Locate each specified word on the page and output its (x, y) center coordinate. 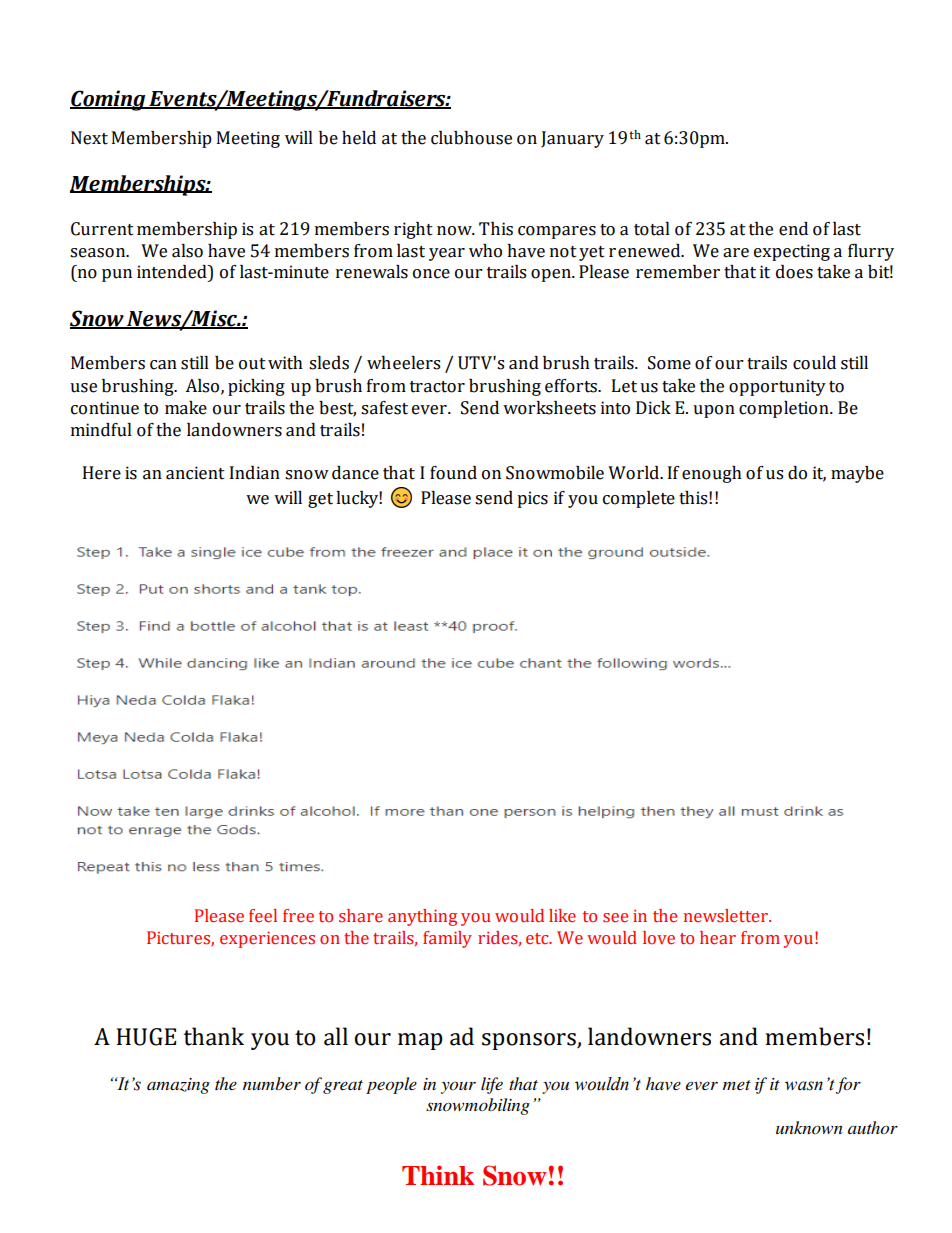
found (453, 473)
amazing (178, 1086)
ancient (195, 473)
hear (718, 938)
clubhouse (471, 138)
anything (422, 917)
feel (263, 916)
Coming (109, 100)
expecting (792, 252)
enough (712, 474)
